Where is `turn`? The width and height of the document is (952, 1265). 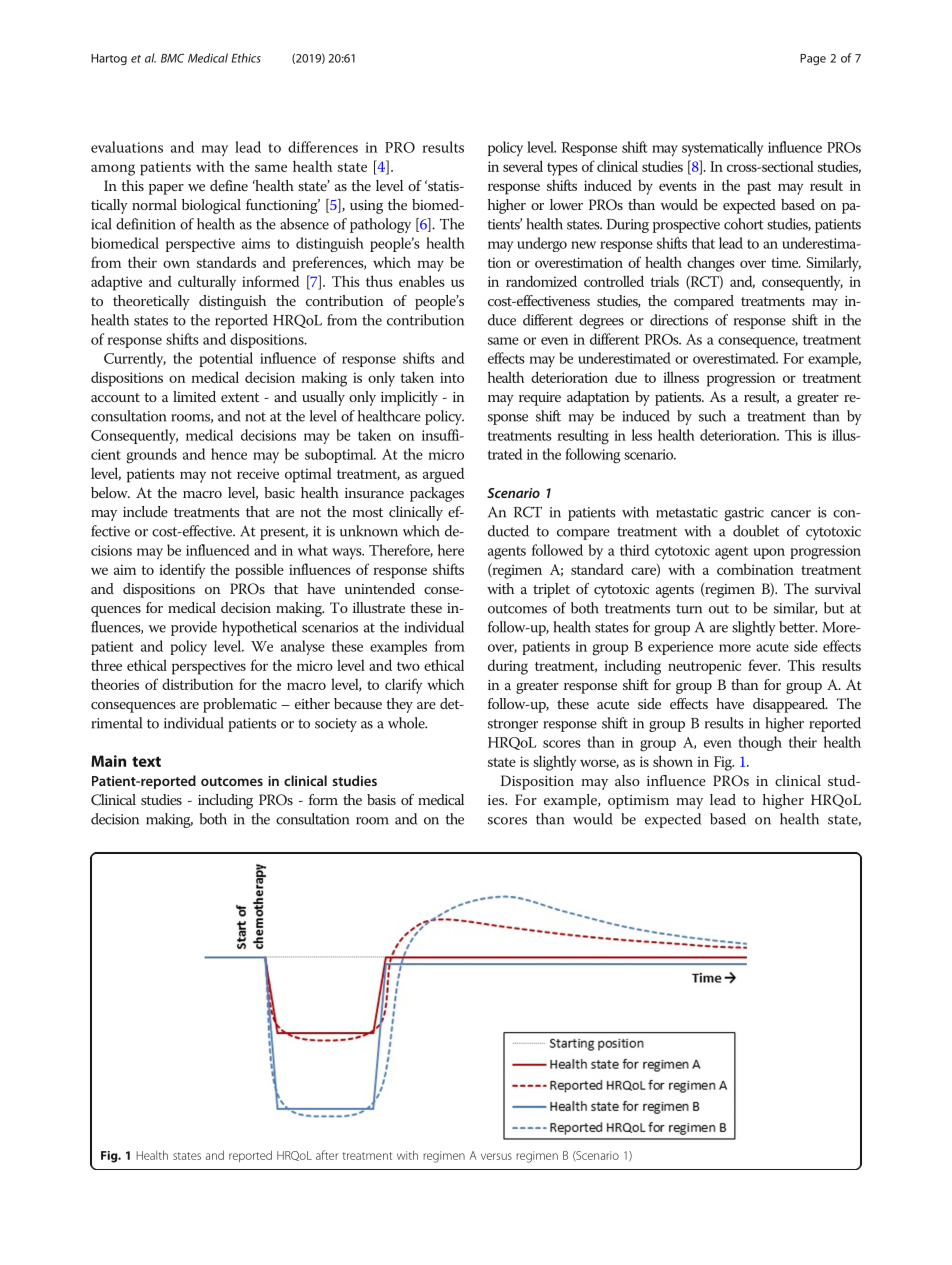
turn is located at coordinates (689, 609).
